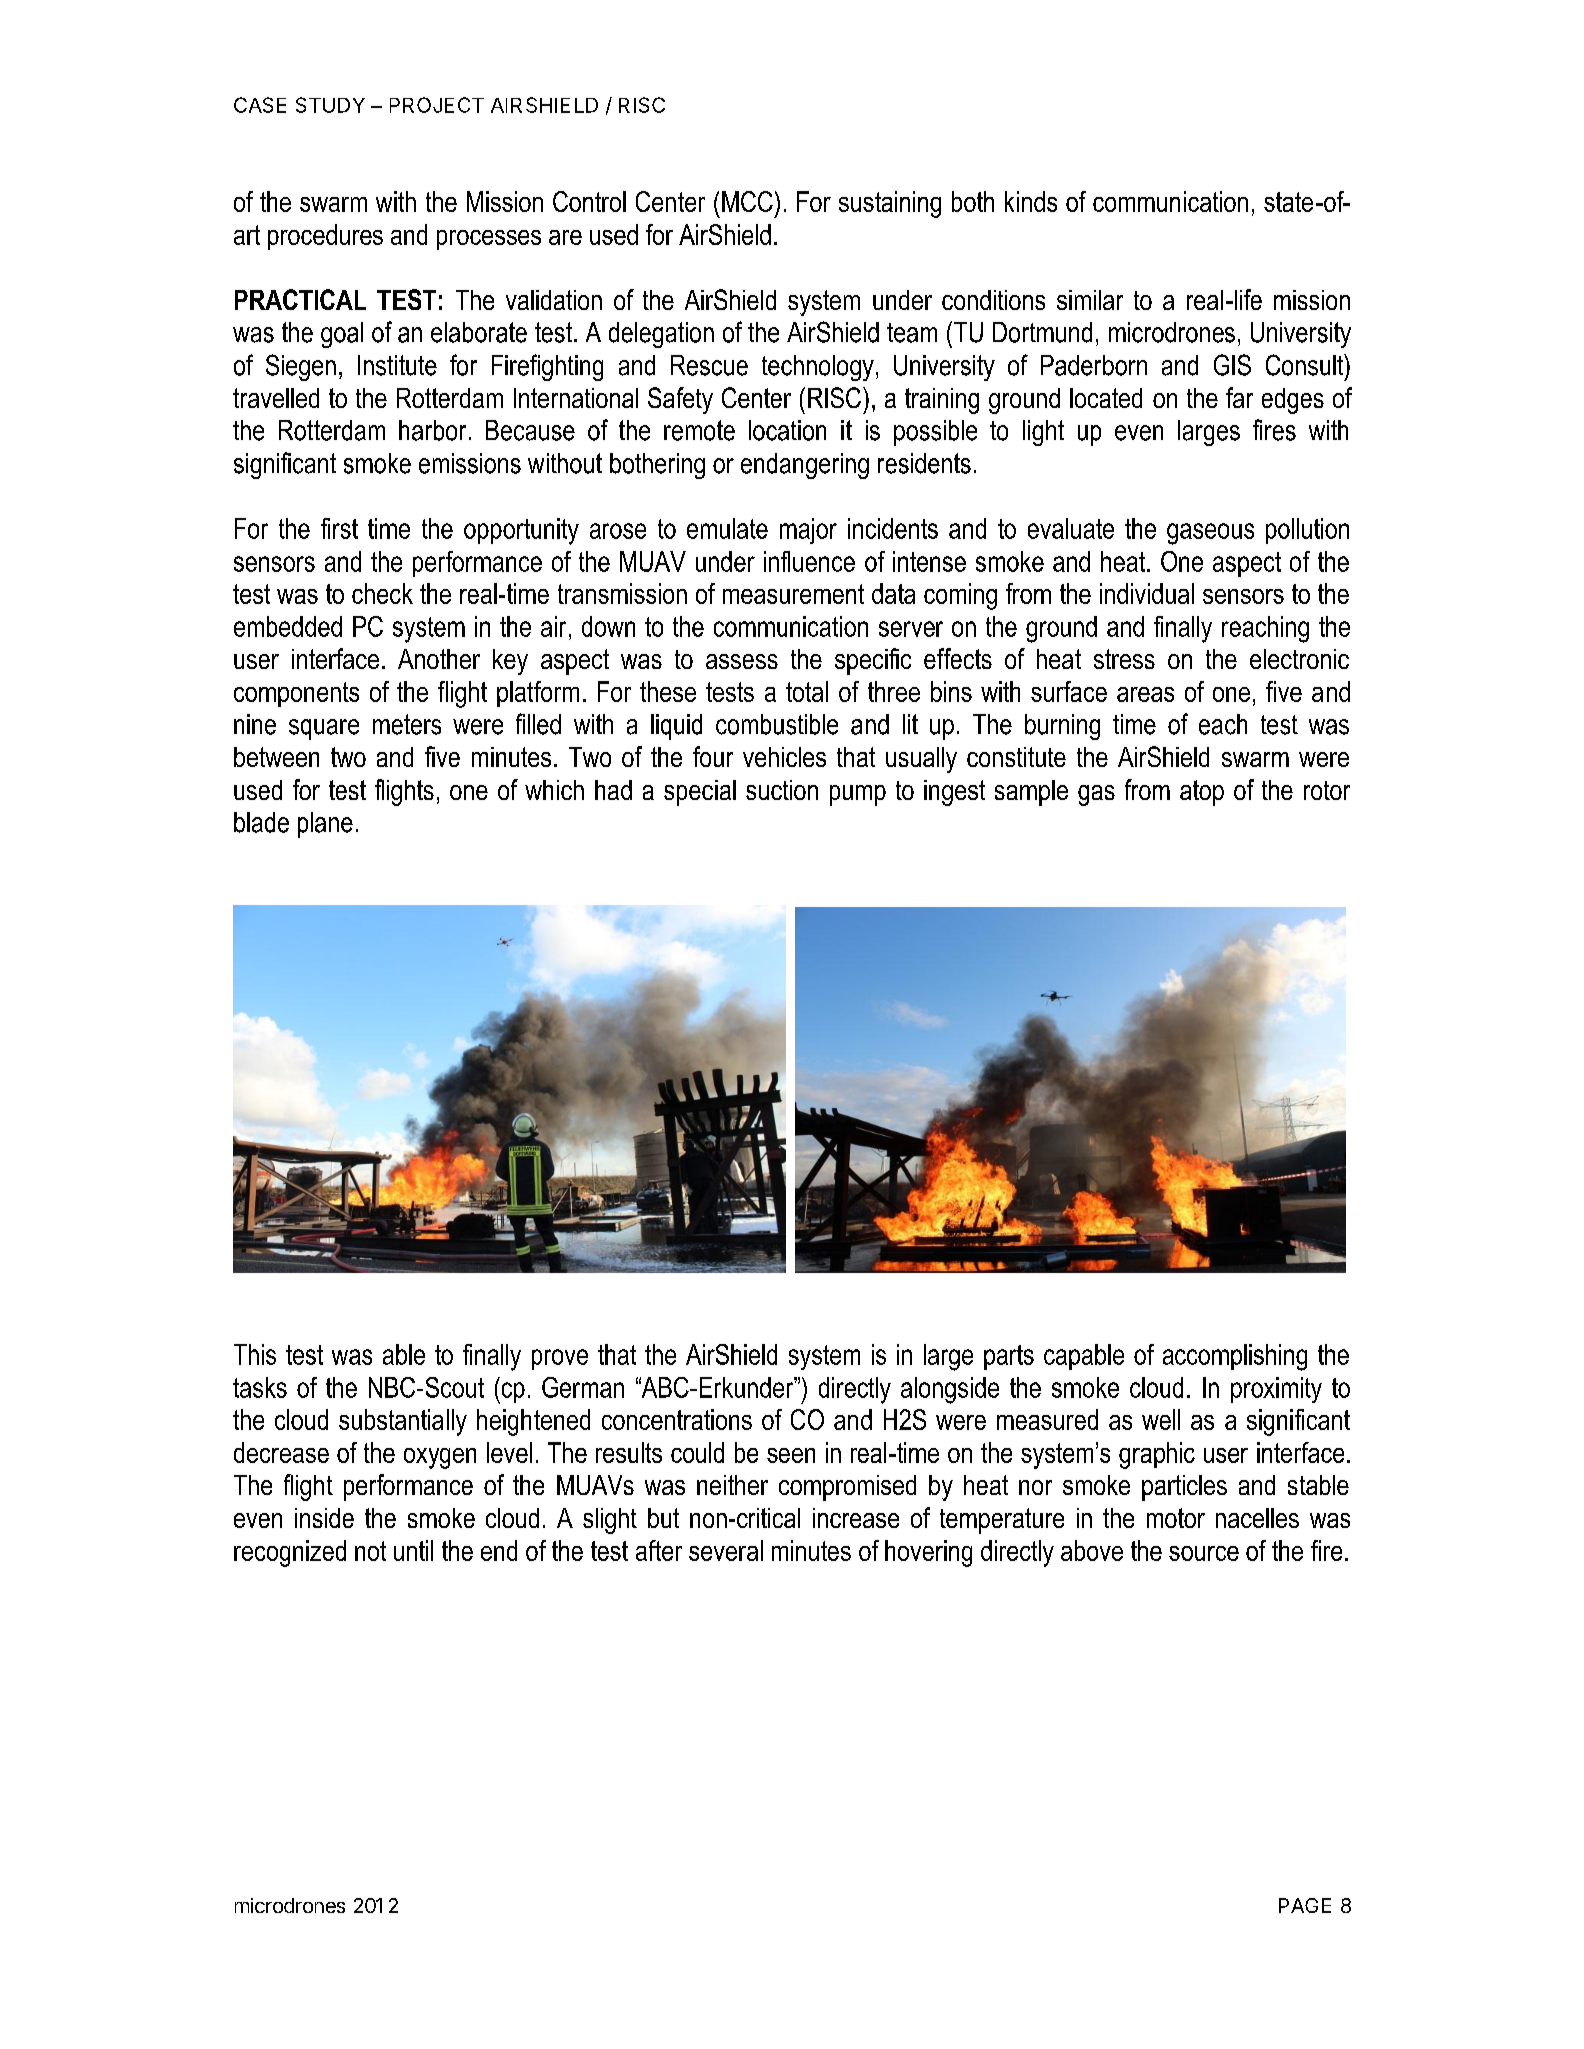  Describe the element at coordinates (777, 724) in the document. I see `combustible` at that location.
